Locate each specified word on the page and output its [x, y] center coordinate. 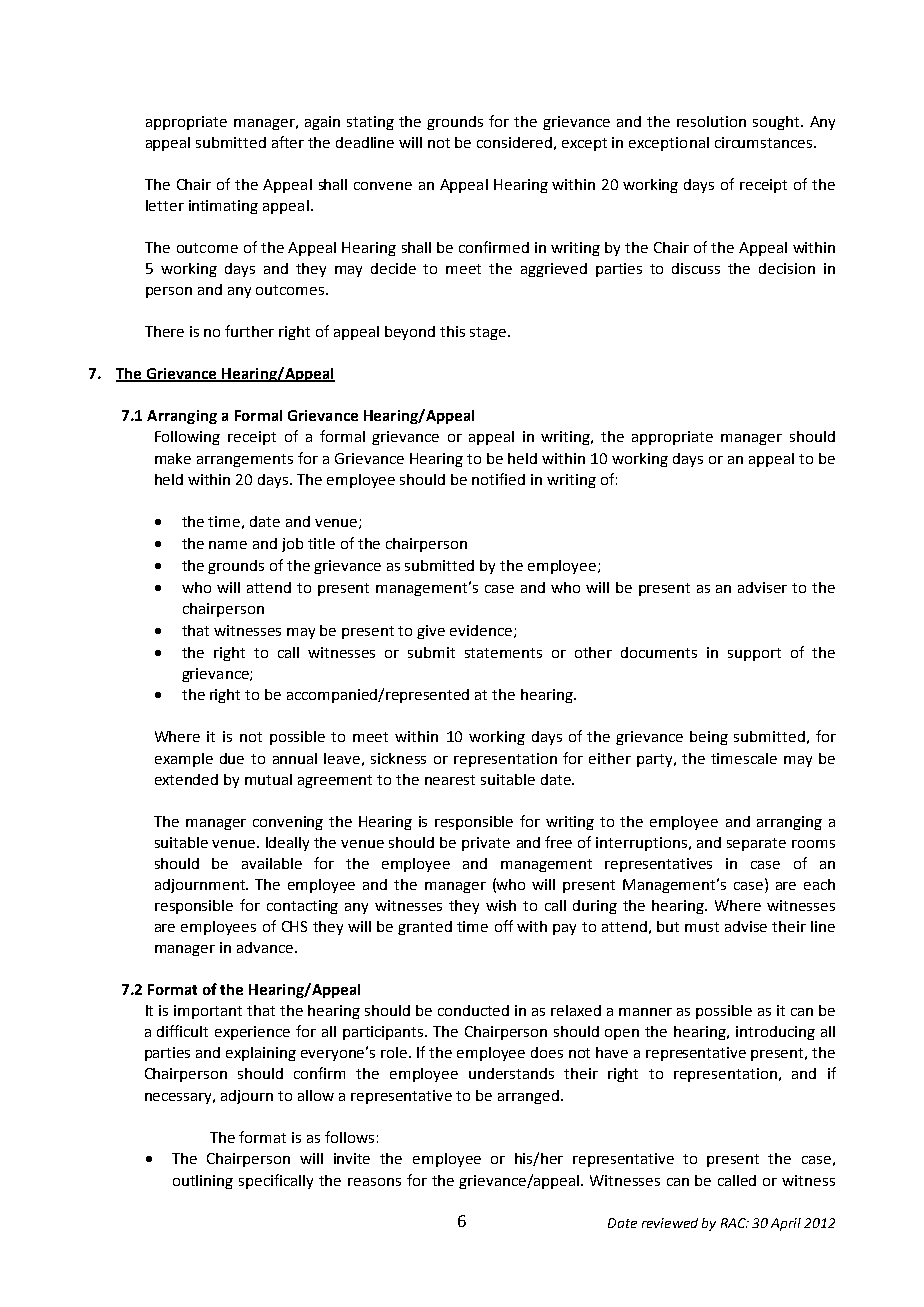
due [232, 758]
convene [383, 186]
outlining [203, 1182]
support [754, 654]
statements [503, 653]
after [288, 142]
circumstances [765, 142]
